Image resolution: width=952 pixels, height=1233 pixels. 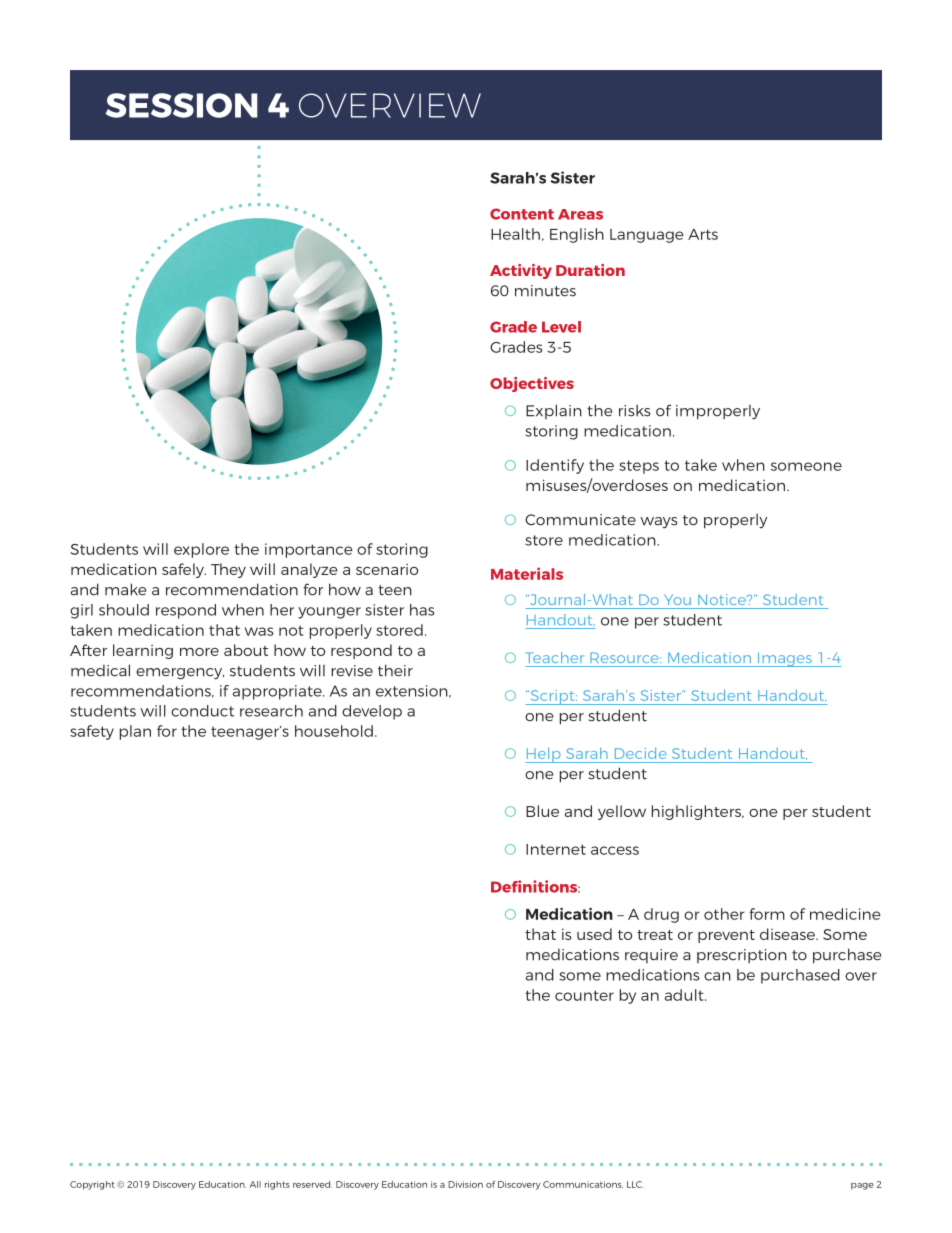 I want to click on Arts, so click(x=703, y=234).
